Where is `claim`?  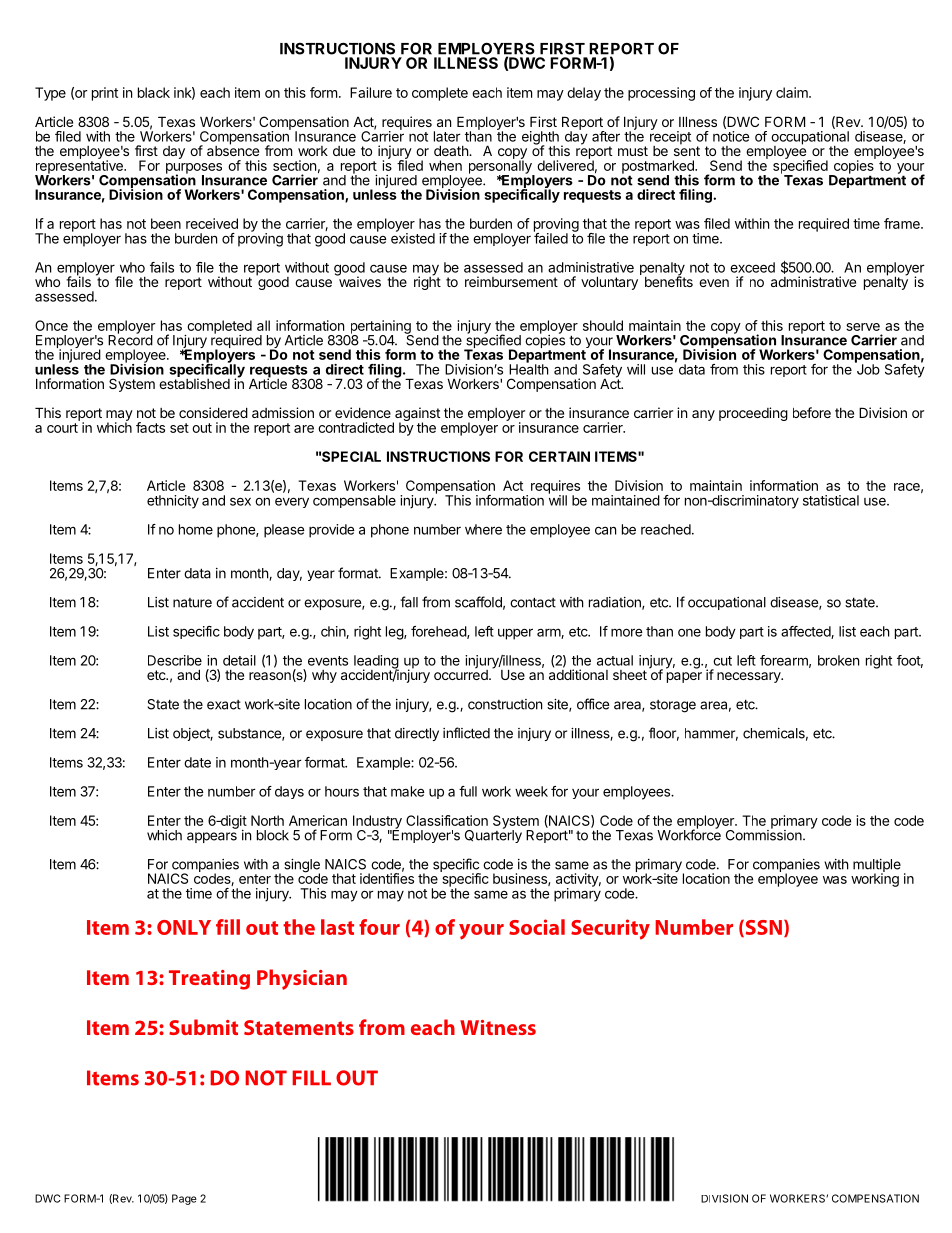
claim is located at coordinates (793, 92).
